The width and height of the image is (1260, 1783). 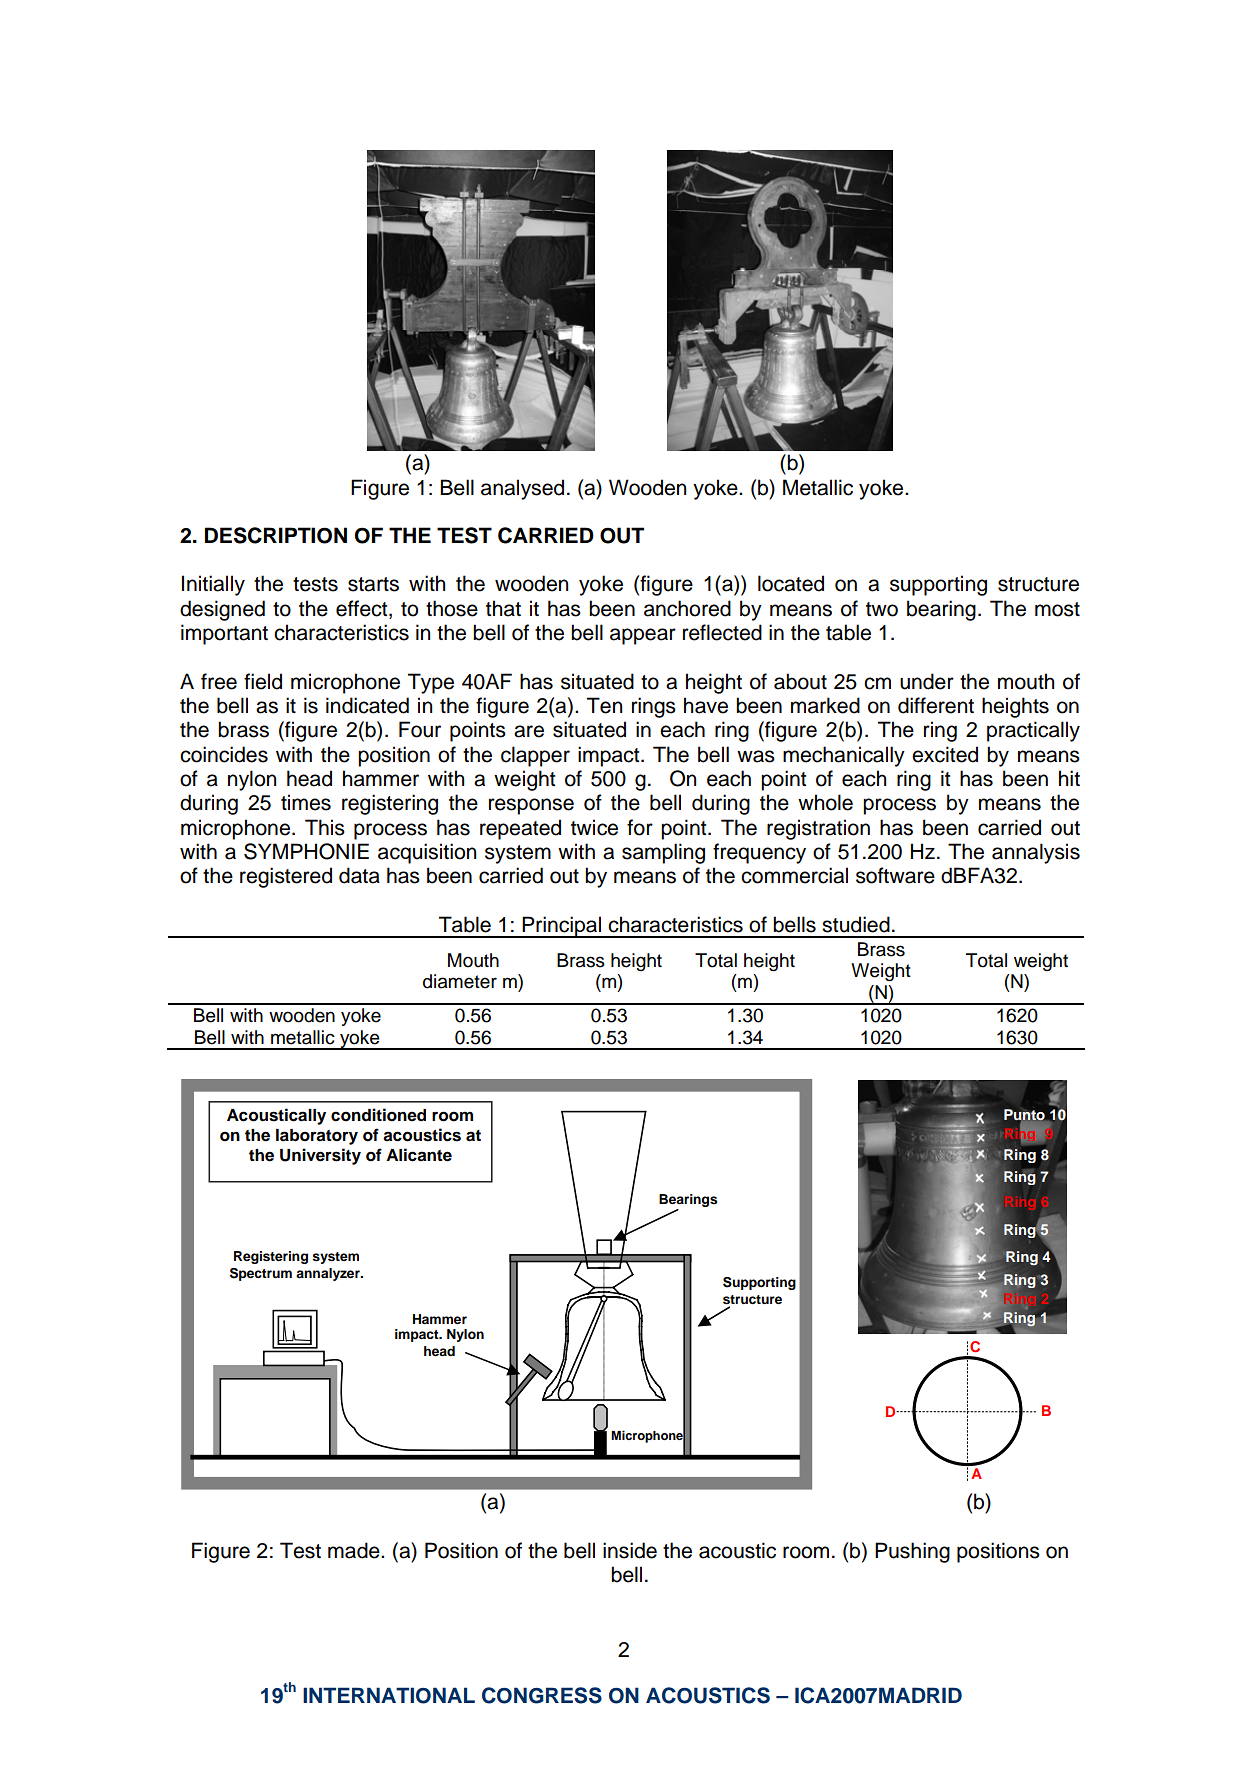 What do you see at coordinates (687, 608) in the image?
I see `anchored` at bounding box center [687, 608].
